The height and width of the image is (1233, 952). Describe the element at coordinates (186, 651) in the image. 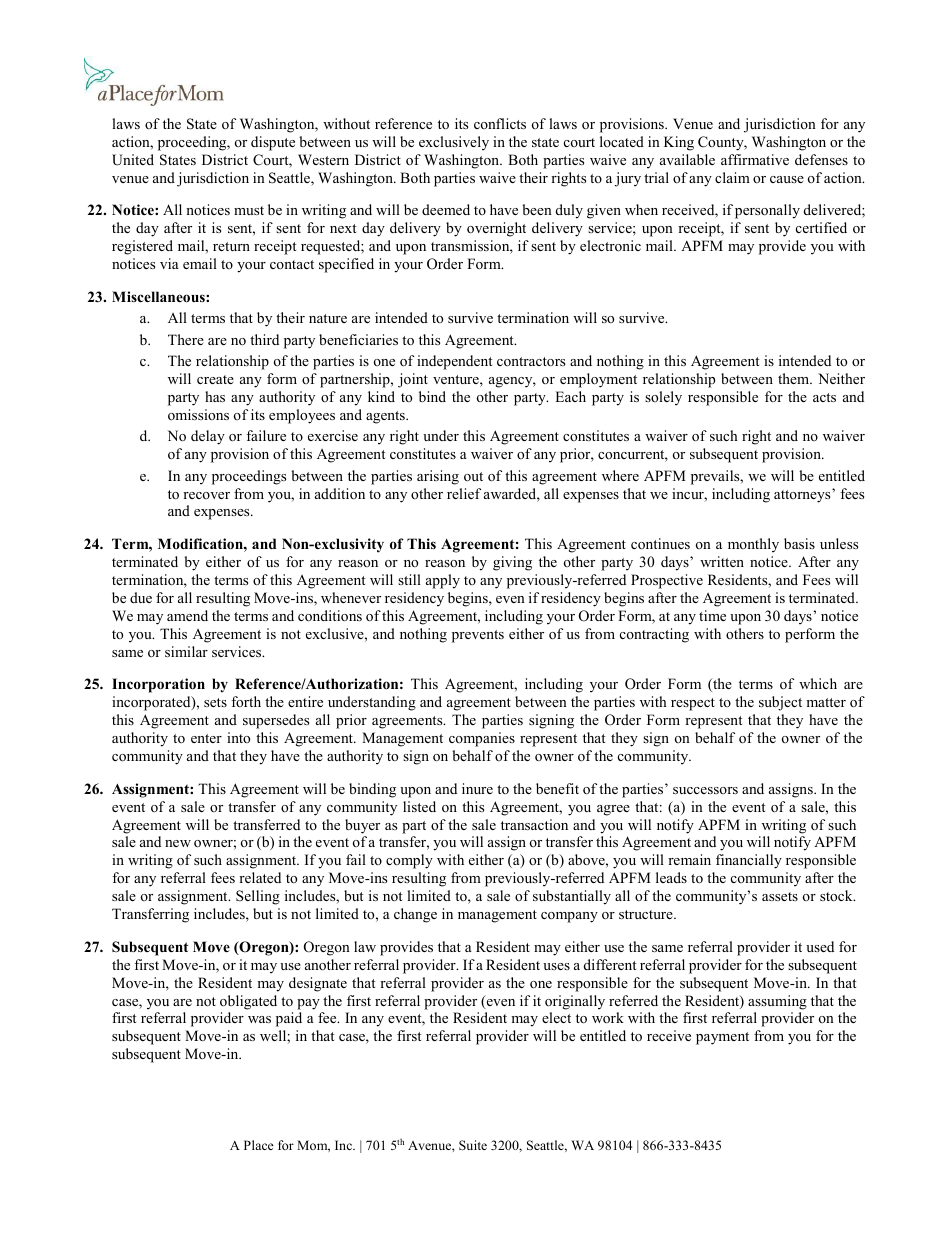

I see `similar` at that location.
